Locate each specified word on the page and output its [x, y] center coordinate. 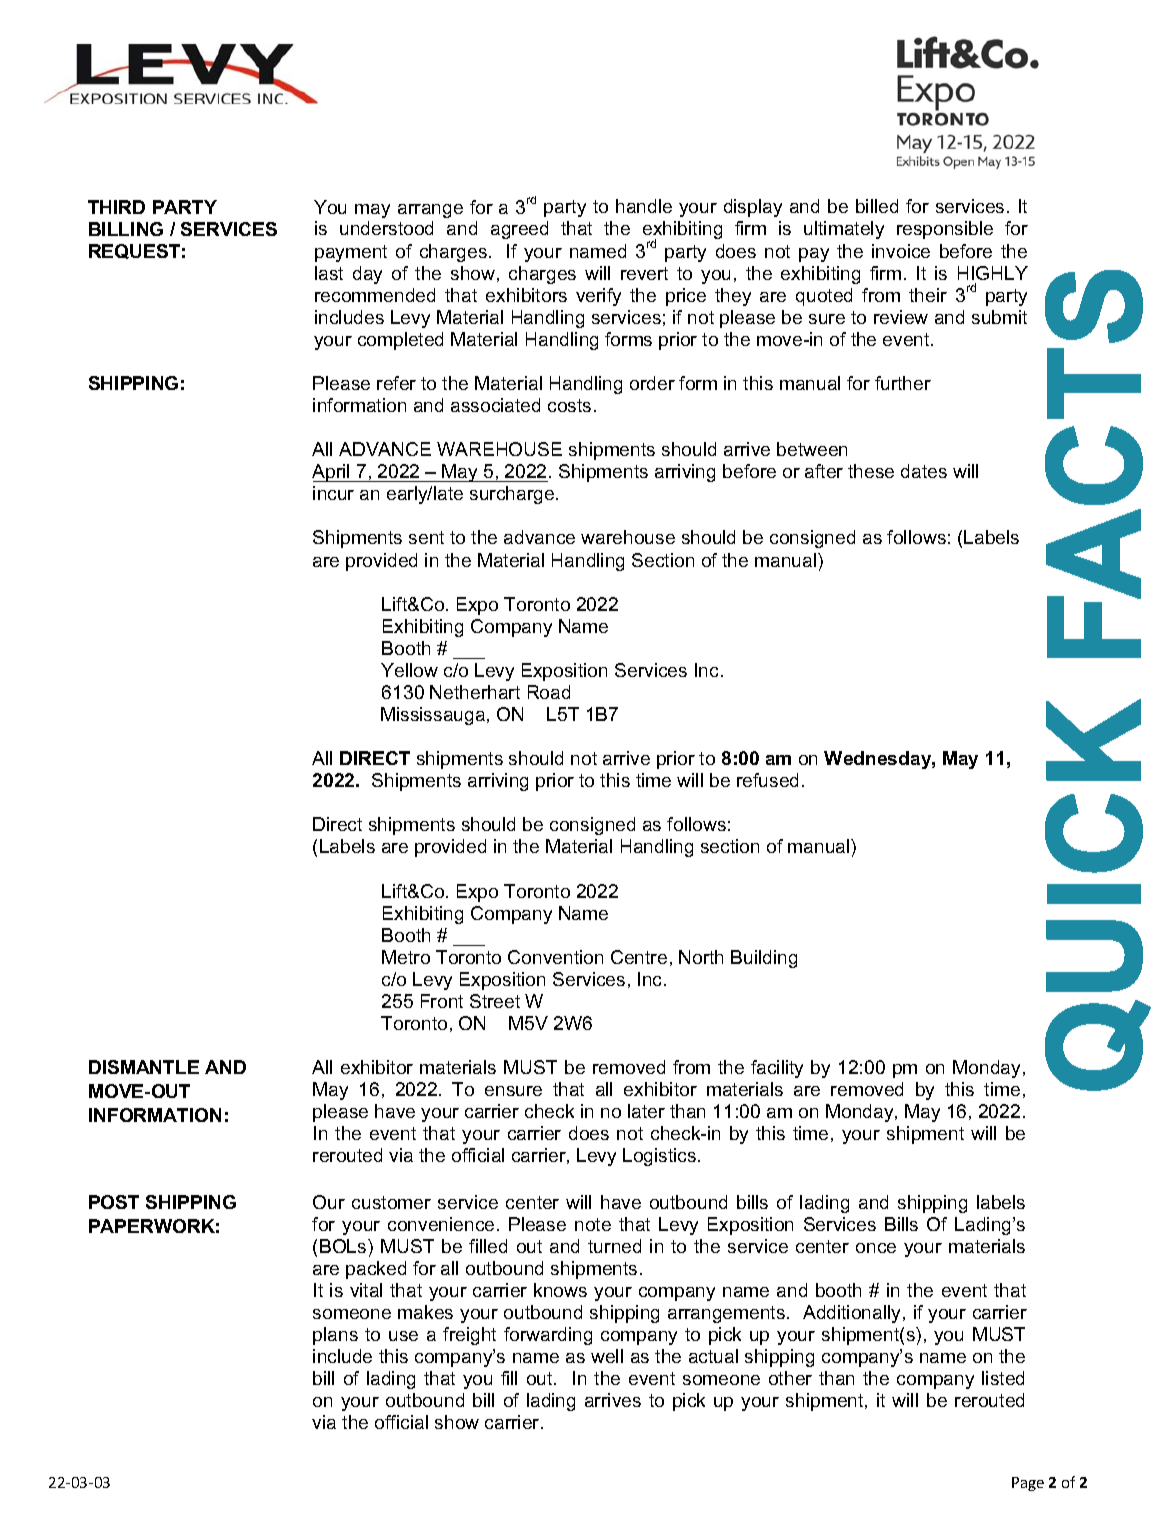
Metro [406, 957]
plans [335, 1336]
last [329, 273]
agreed [519, 230]
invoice [901, 251]
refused [767, 780]
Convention [555, 957]
